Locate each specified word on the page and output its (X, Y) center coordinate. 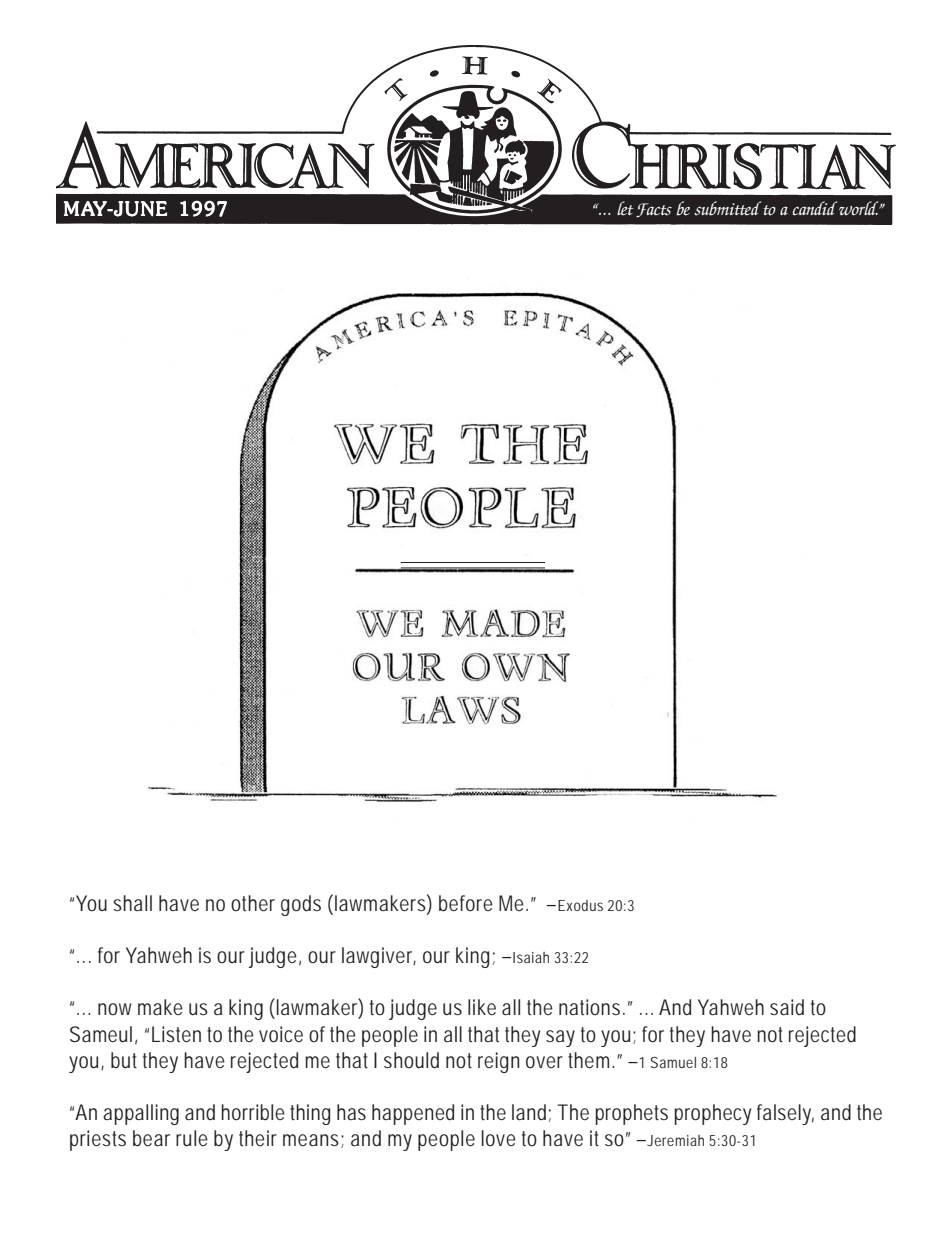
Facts (654, 210)
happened (413, 1114)
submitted (727, 208)
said (787, 1007)
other (253, 903)
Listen (176, 1034)
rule (192, 1138)
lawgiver (379, 957)
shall (132, 903)
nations (591, 1007)
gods (301, 905)
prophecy (712, 1114)
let (625, 208)
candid (815, 208)
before (466, 903)
